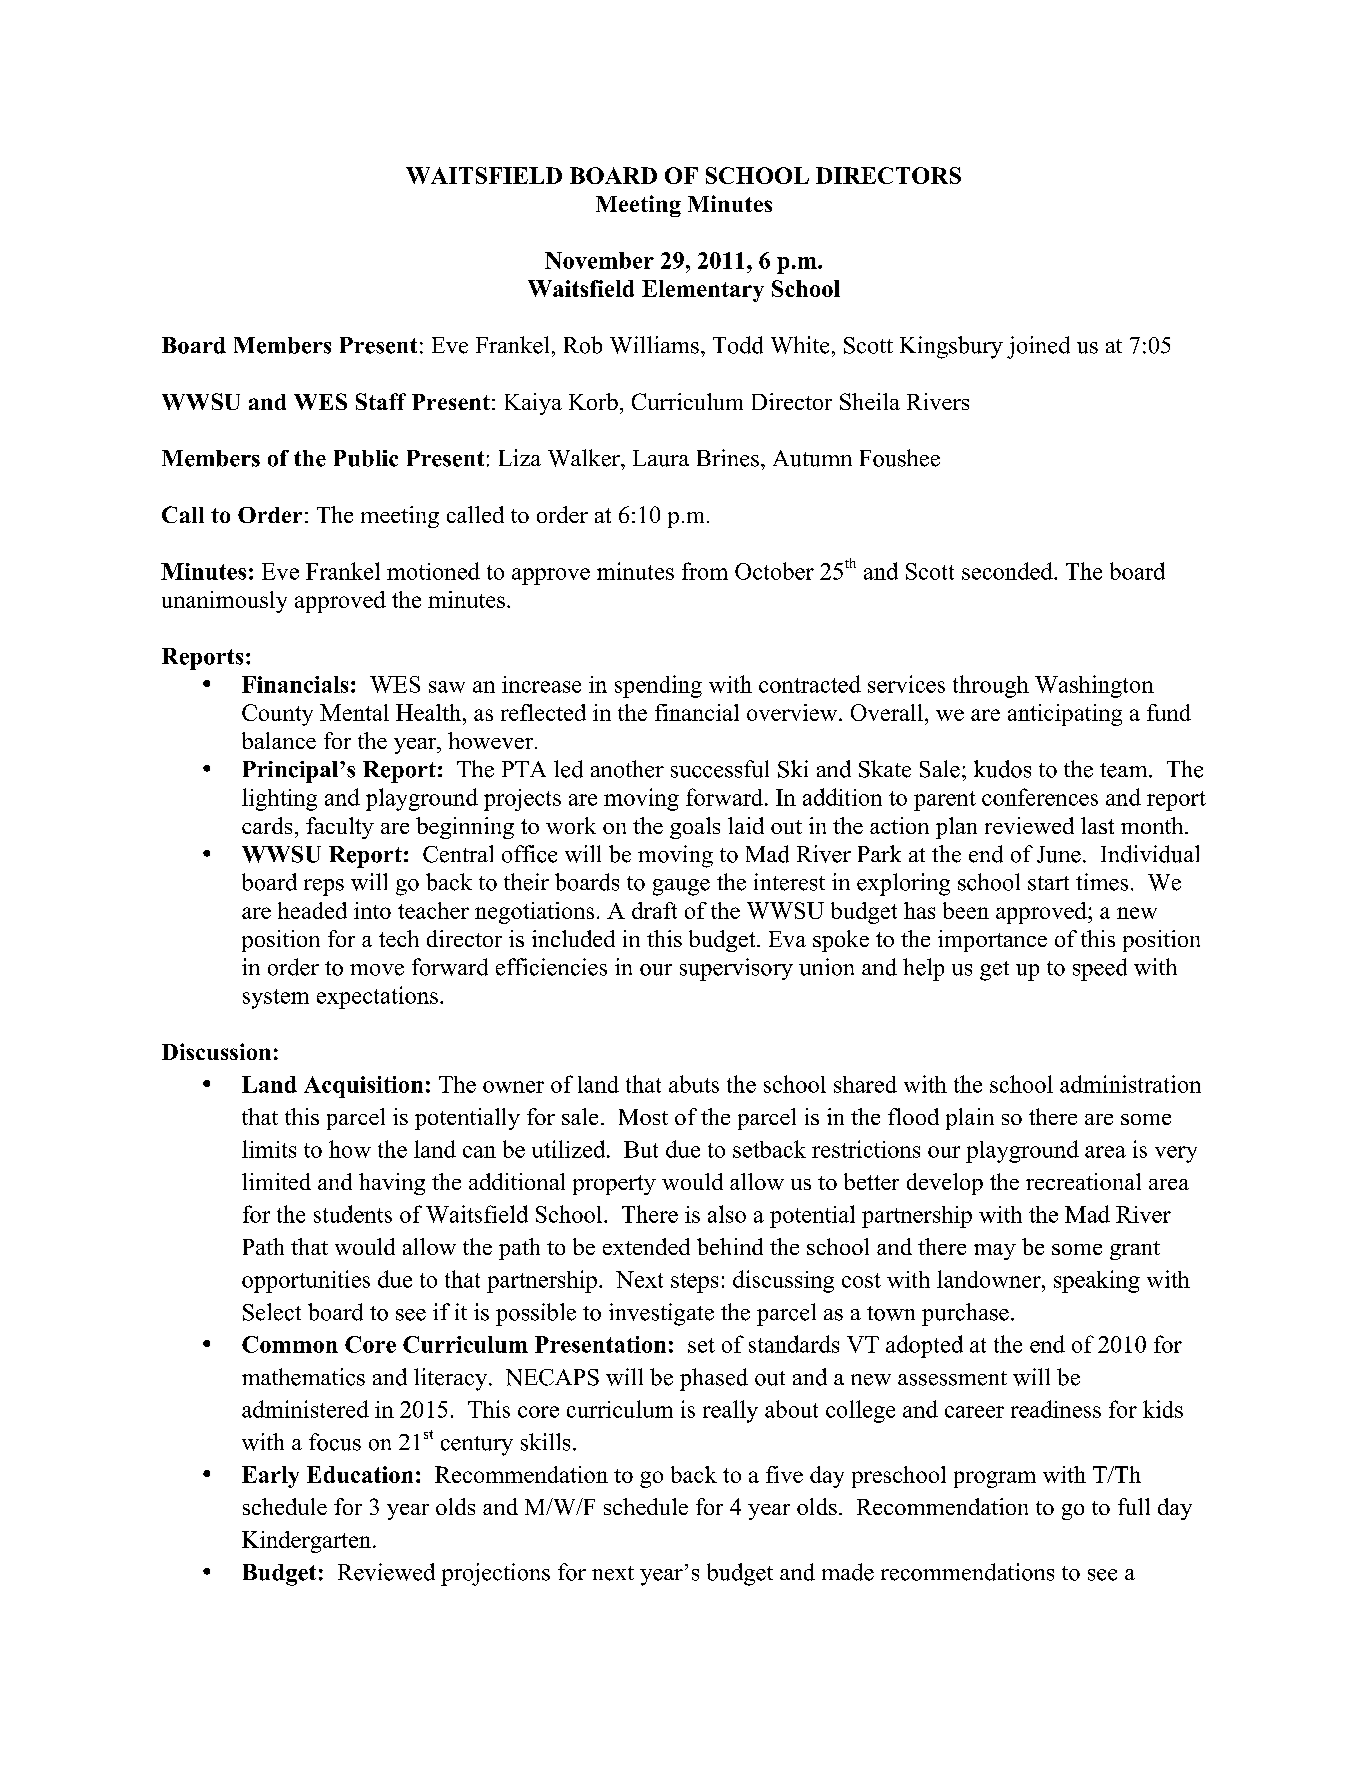  I want to click on full, so click(1134, 1506).
